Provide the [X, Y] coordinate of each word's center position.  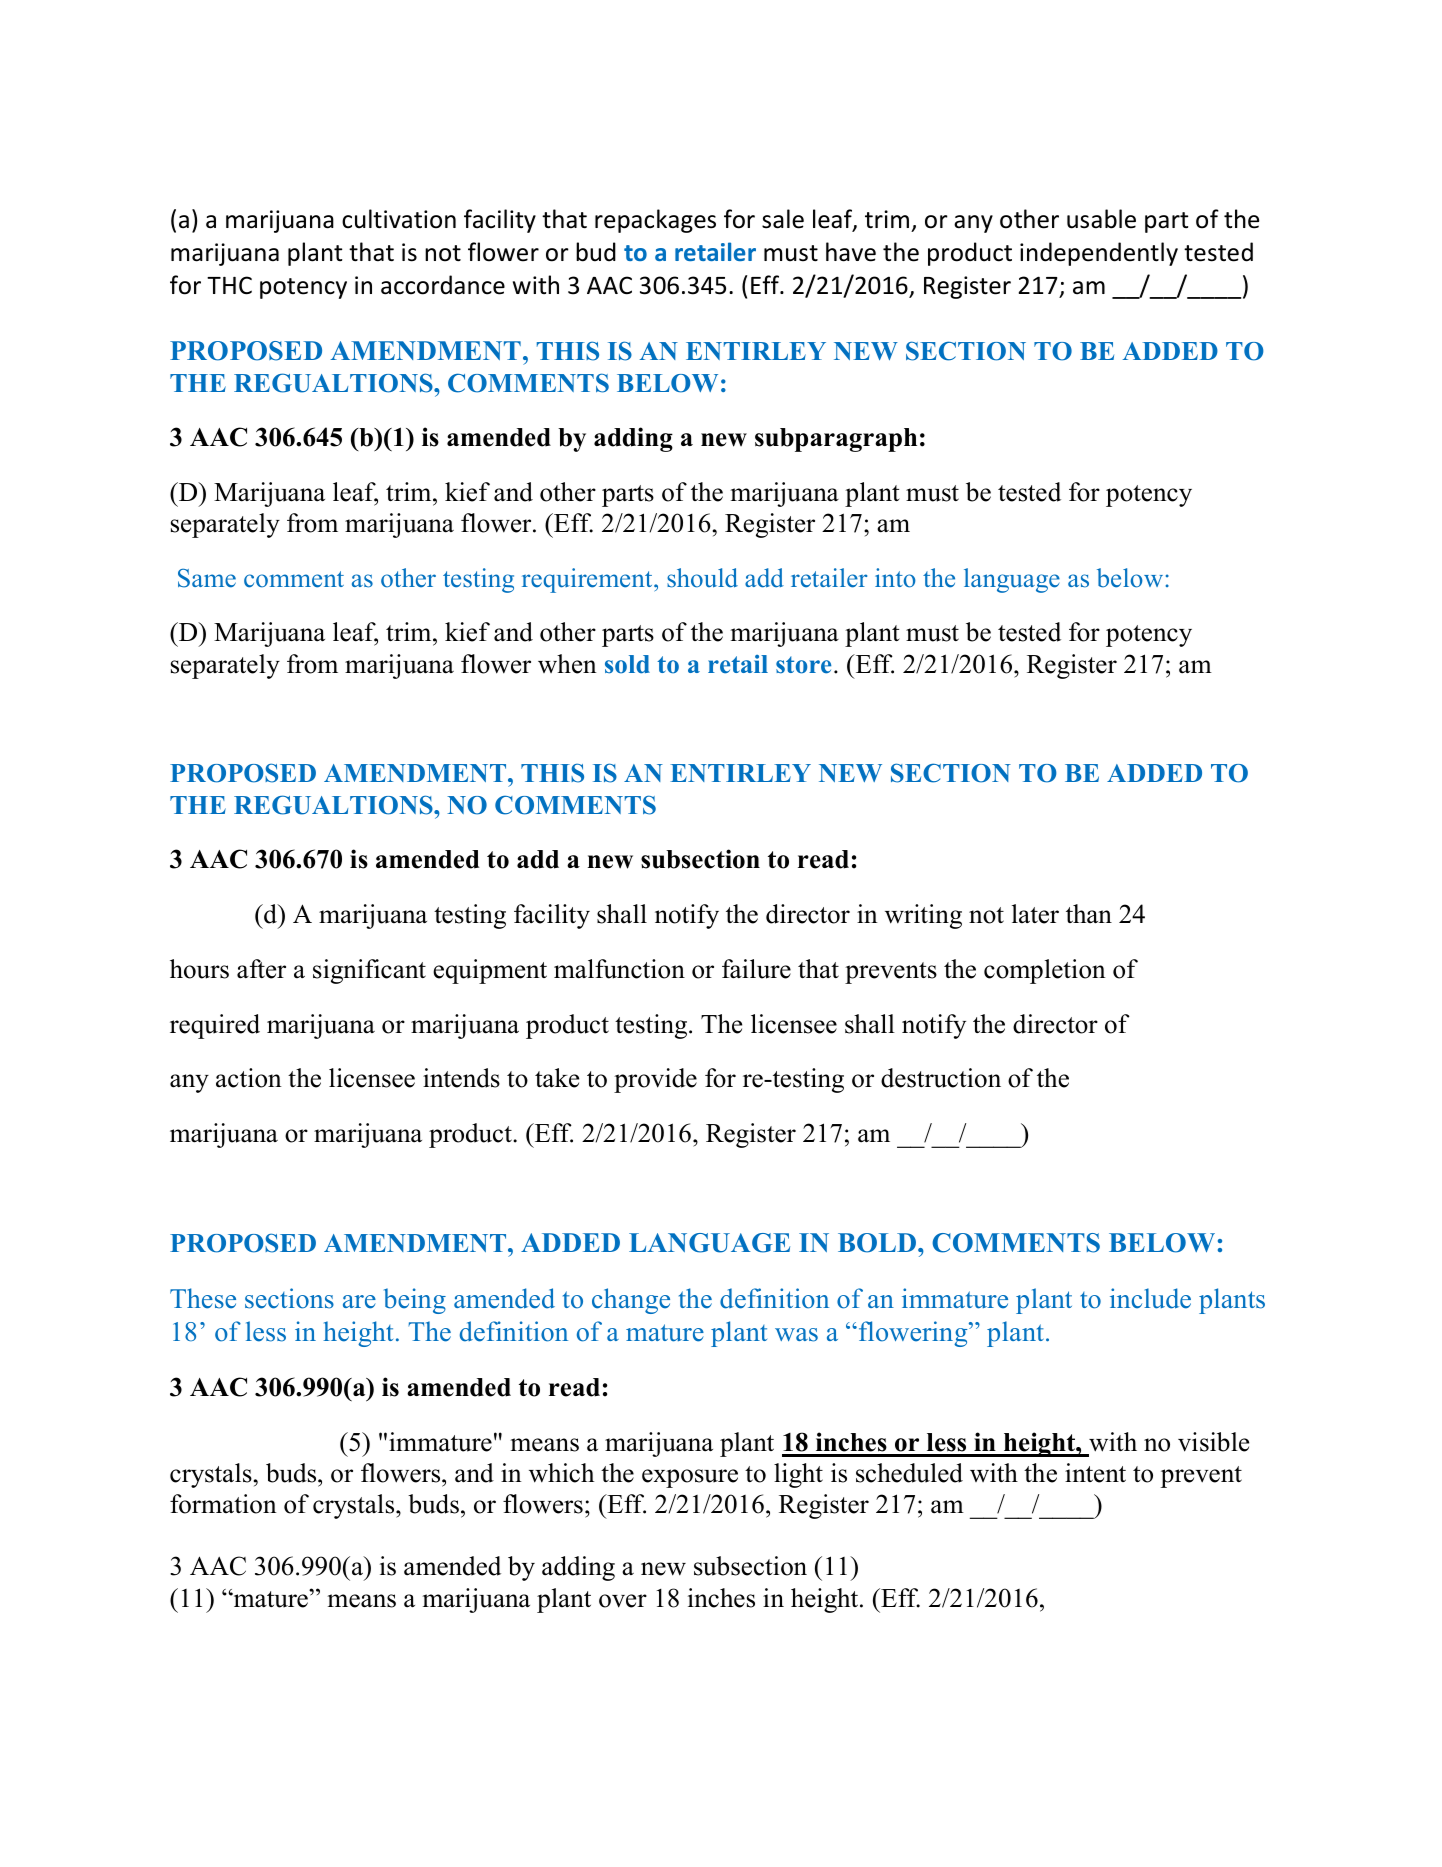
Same [207, 578]
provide [655, 1080]
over [623, 1601]
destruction [941, 1078]
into [895, 578]
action [249, 1078]
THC [229, 285]
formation [223, 1504]
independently [1099, 254]
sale [783, 219]
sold [627, 664]
